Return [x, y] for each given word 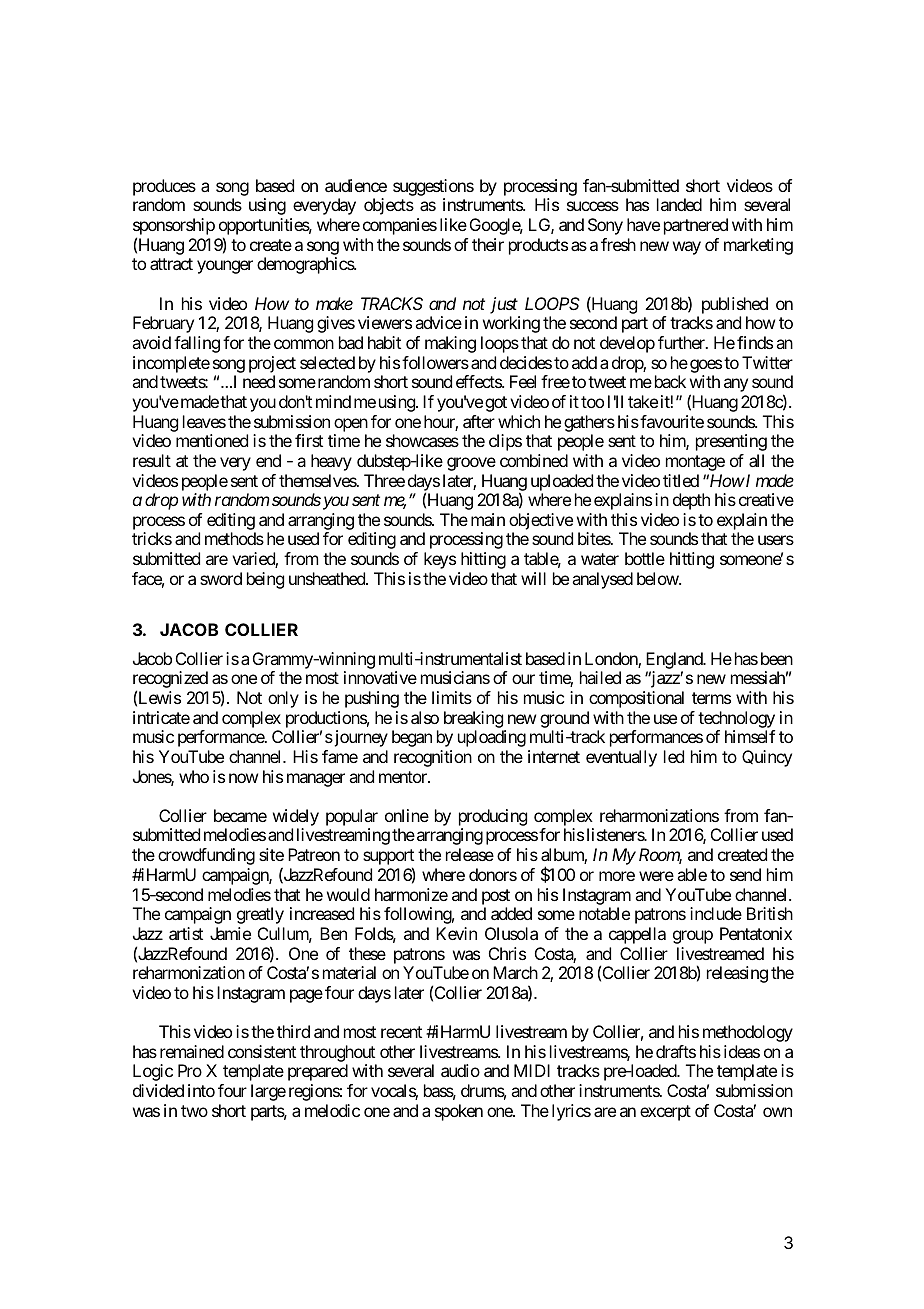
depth [691, 501]
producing [493, 819]
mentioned [212, 440]
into [201, 1090]
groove [471, 464]
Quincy [767, 758]
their [488, 244]
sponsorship [174, 228]
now [243, 778]
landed [679, 204]
